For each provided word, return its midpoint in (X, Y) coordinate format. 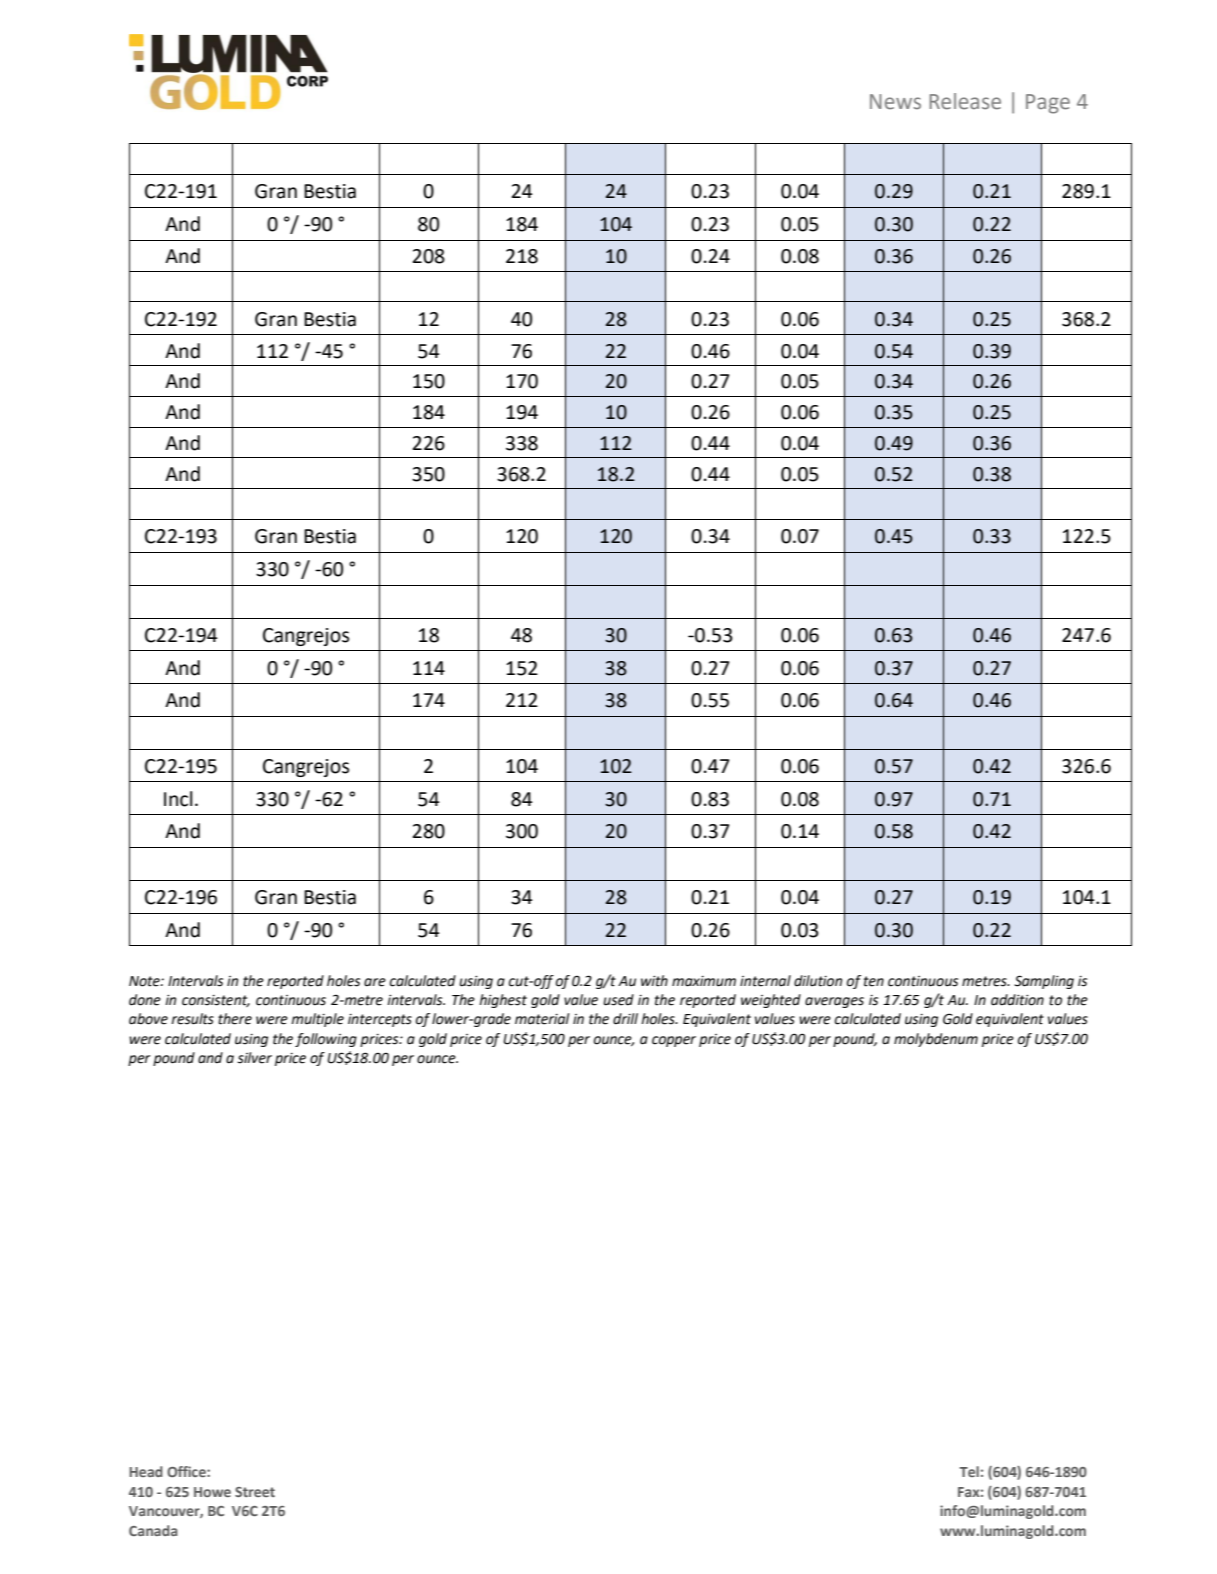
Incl (178, 799)
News (895, 102)
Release (965, 101)
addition (1017, 1000)
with (654, 981)
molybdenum (936, 1040)
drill (625, 1019)
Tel (969, 1471)
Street (255, 1492)
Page (1048, 104)
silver (254, 1058)
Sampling (1044, 982)
